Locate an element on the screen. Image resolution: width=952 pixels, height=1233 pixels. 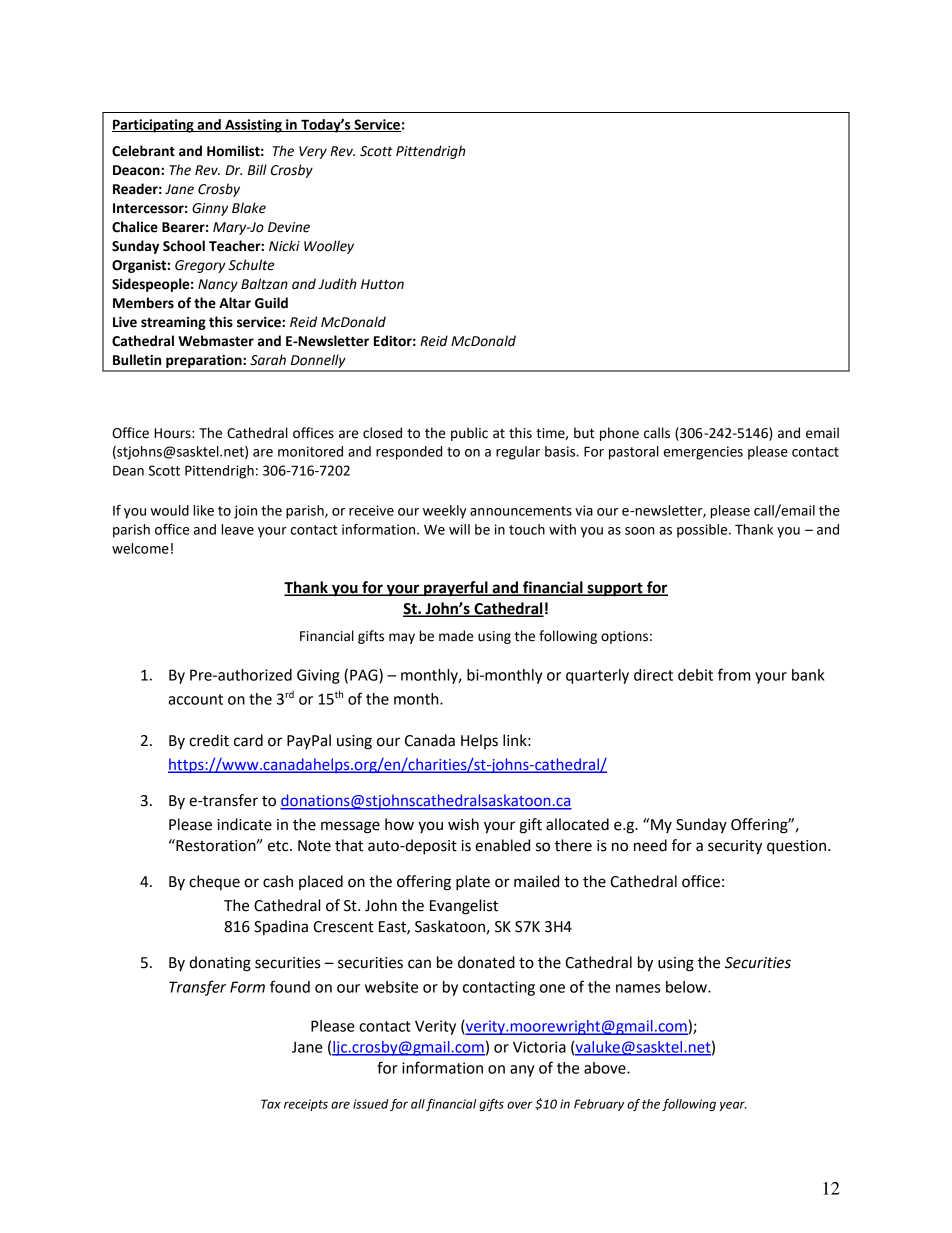
credit is located at coordinates (209, 740).
